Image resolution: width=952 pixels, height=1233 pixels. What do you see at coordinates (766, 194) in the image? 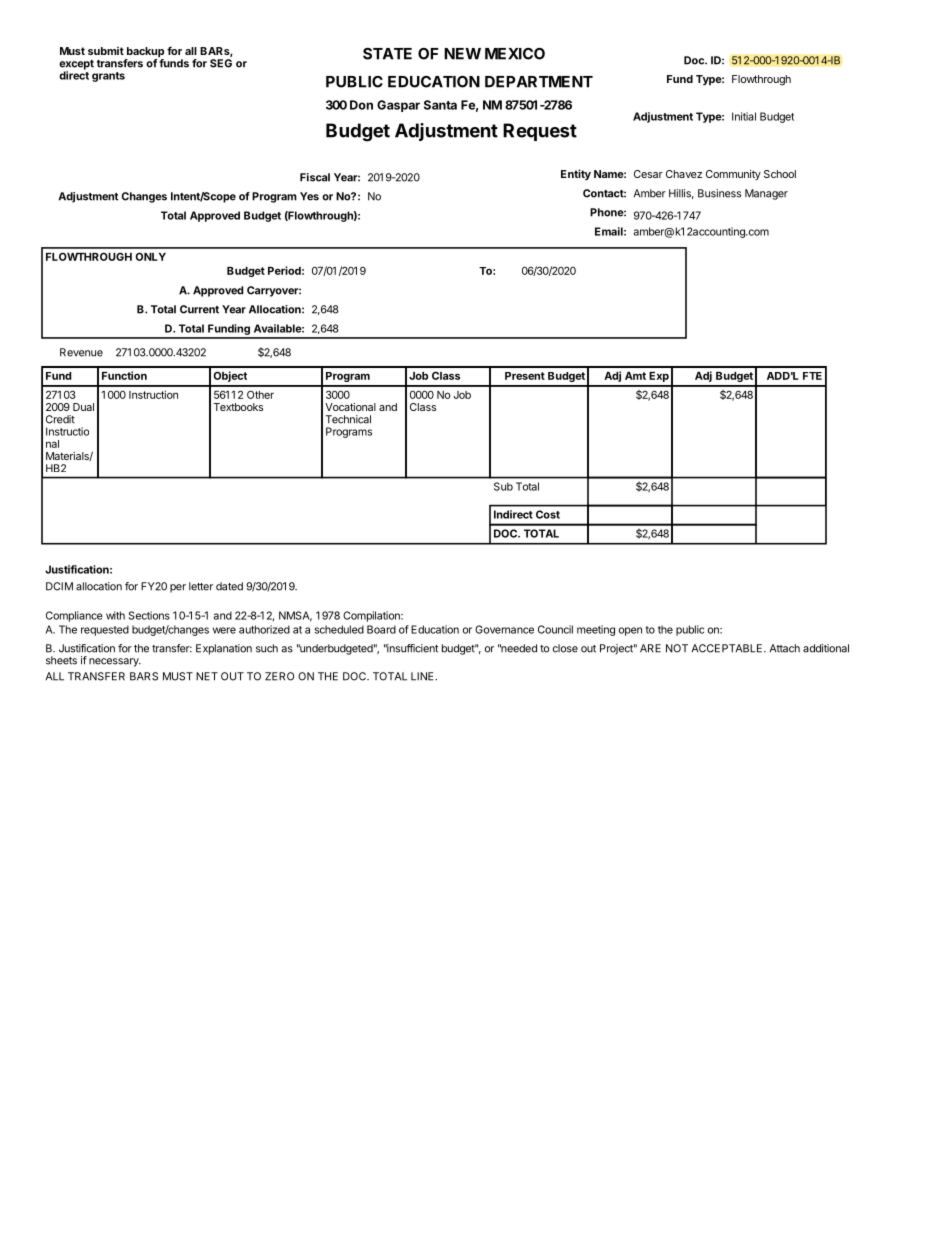
I see `Manager` at bounding box center [766, 194].
